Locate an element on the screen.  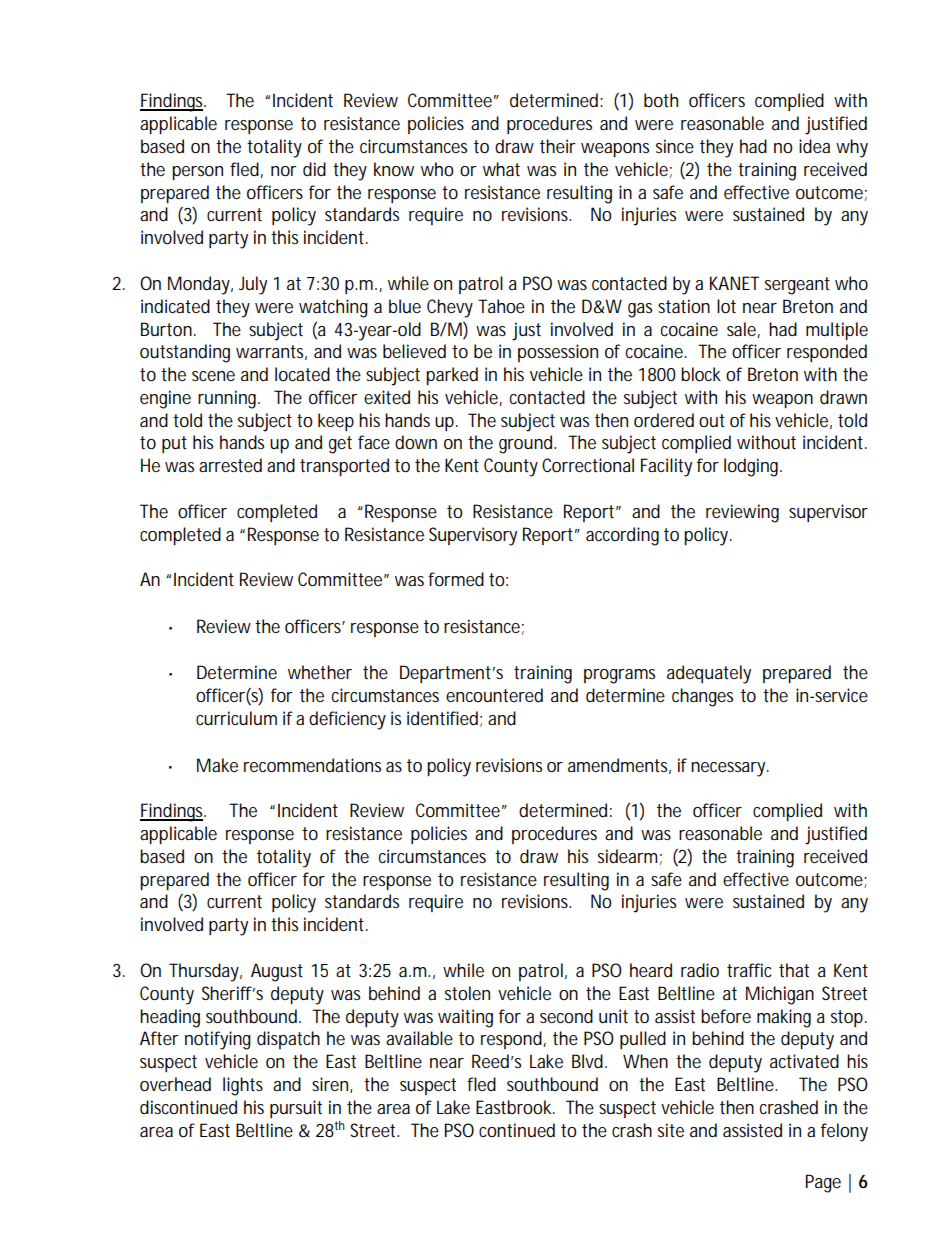
nor is located at coordinates (284, 171).
